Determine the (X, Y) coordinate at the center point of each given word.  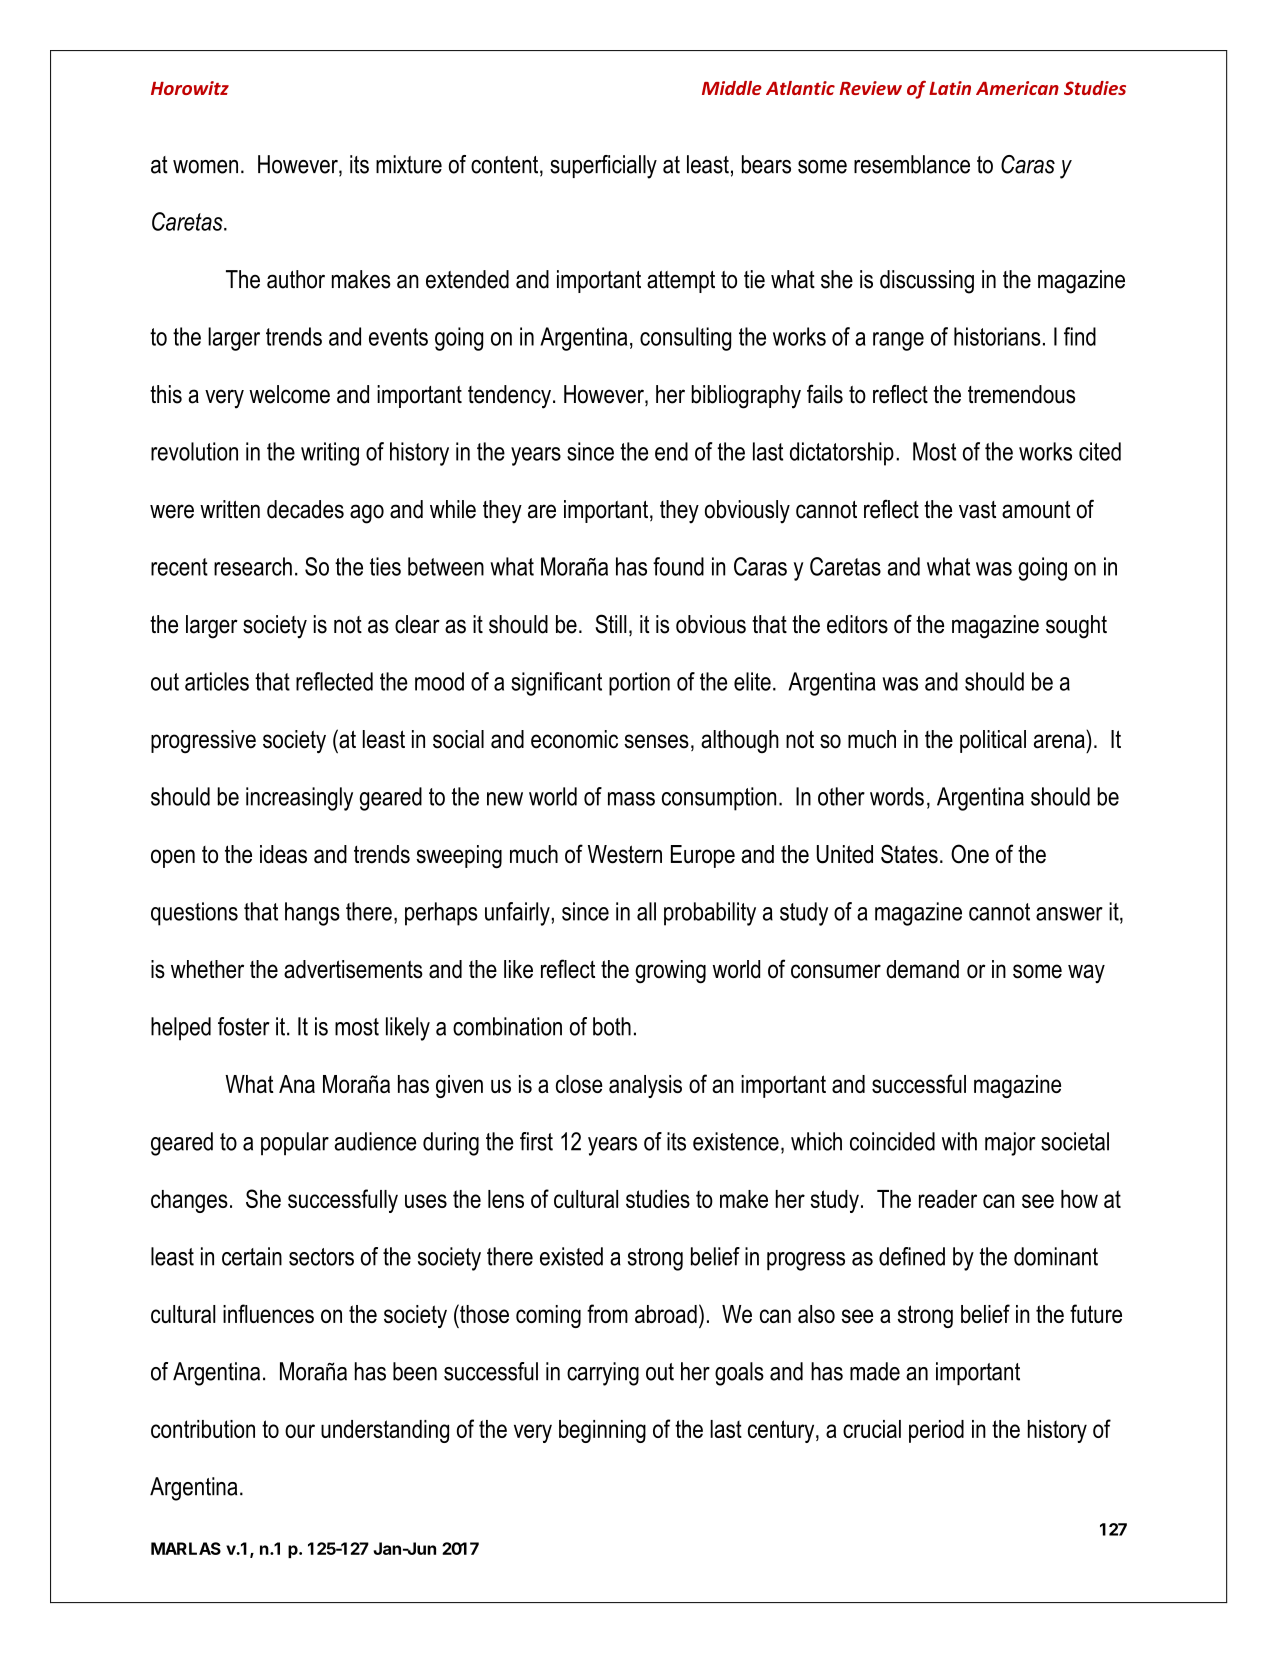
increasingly (299, 799)
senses (656, 741)
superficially (603, 167)
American (1017, 88)
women (205, 167)
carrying (603, 1374)
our (300, 1431)
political (993, 741)
